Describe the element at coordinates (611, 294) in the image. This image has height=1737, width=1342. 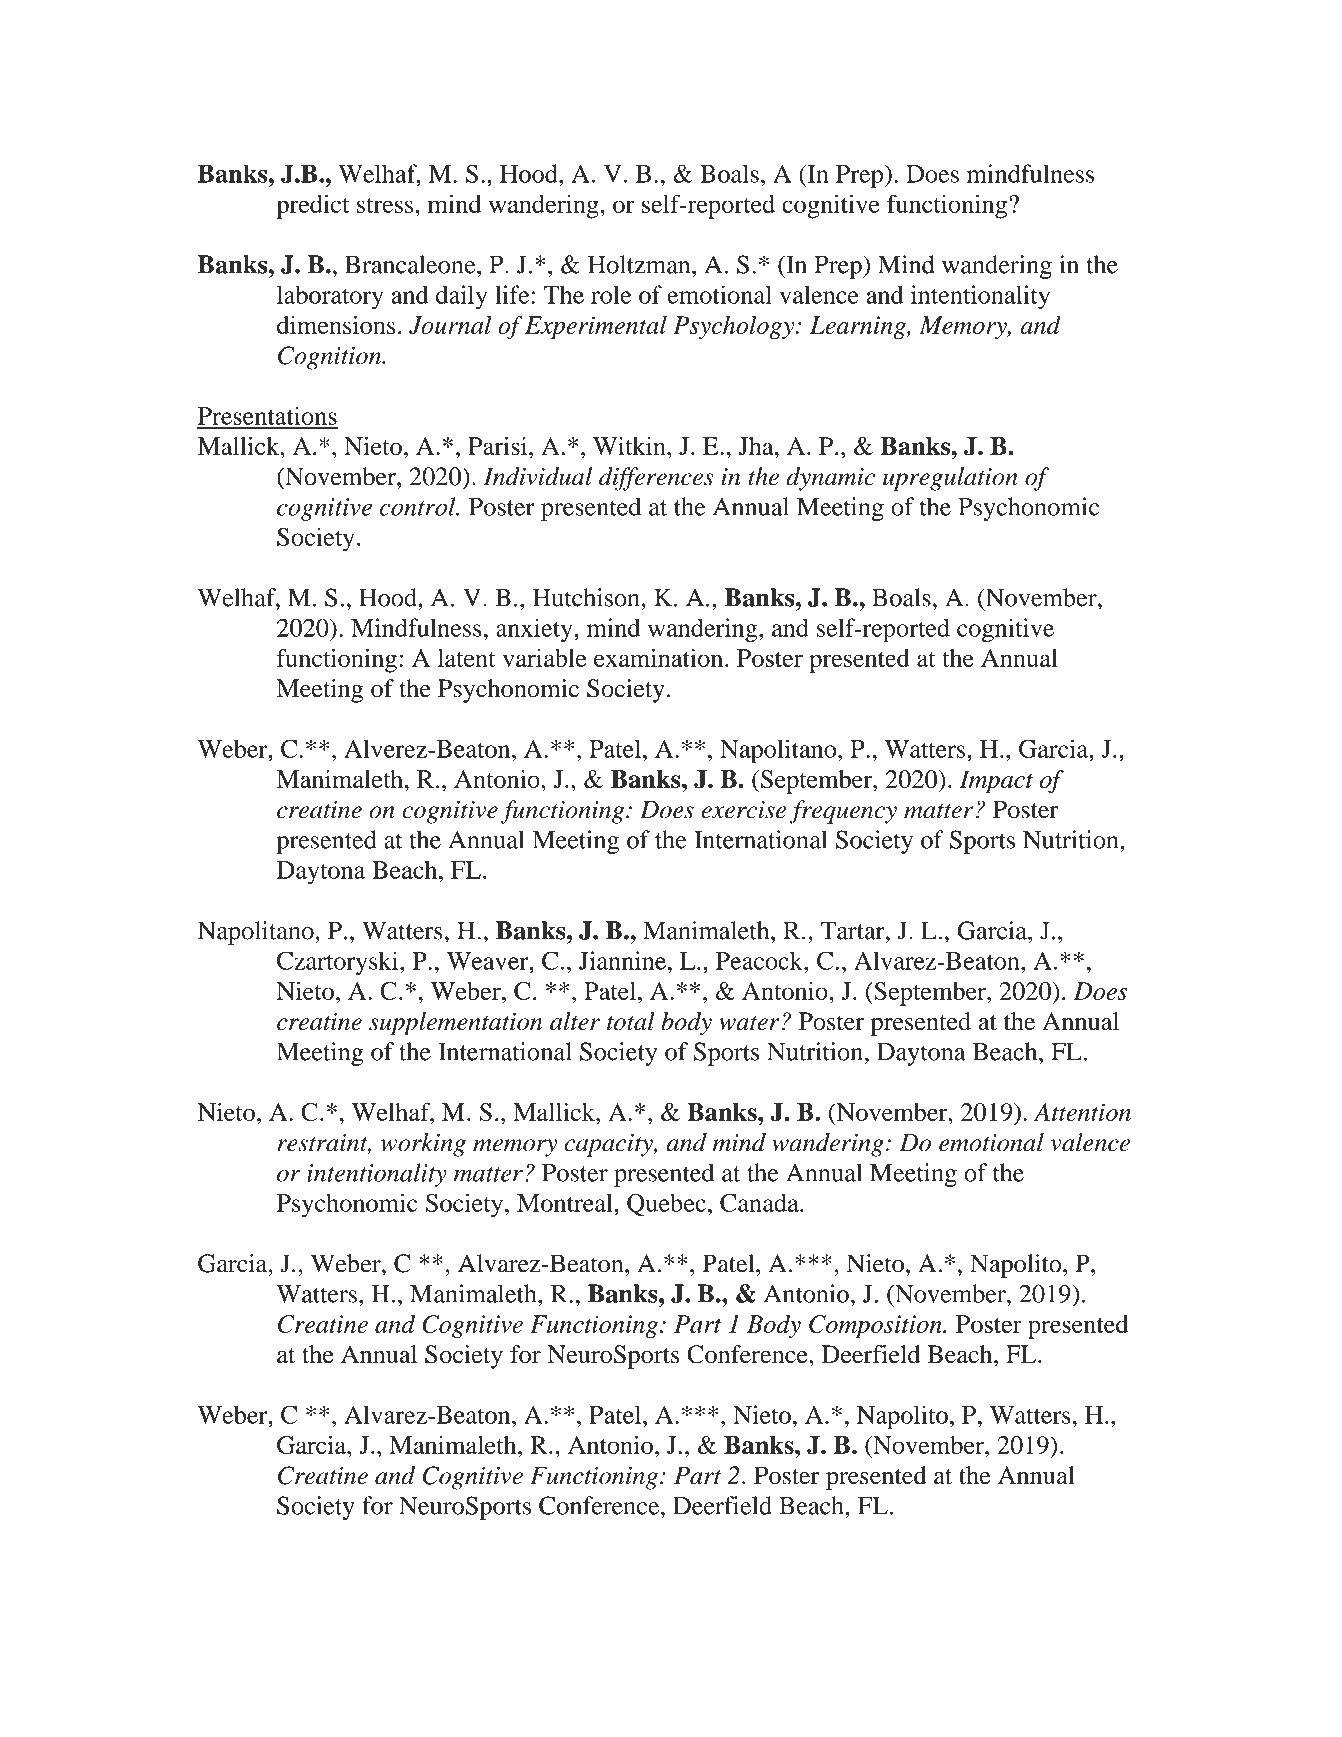
I see `role` at that location.
